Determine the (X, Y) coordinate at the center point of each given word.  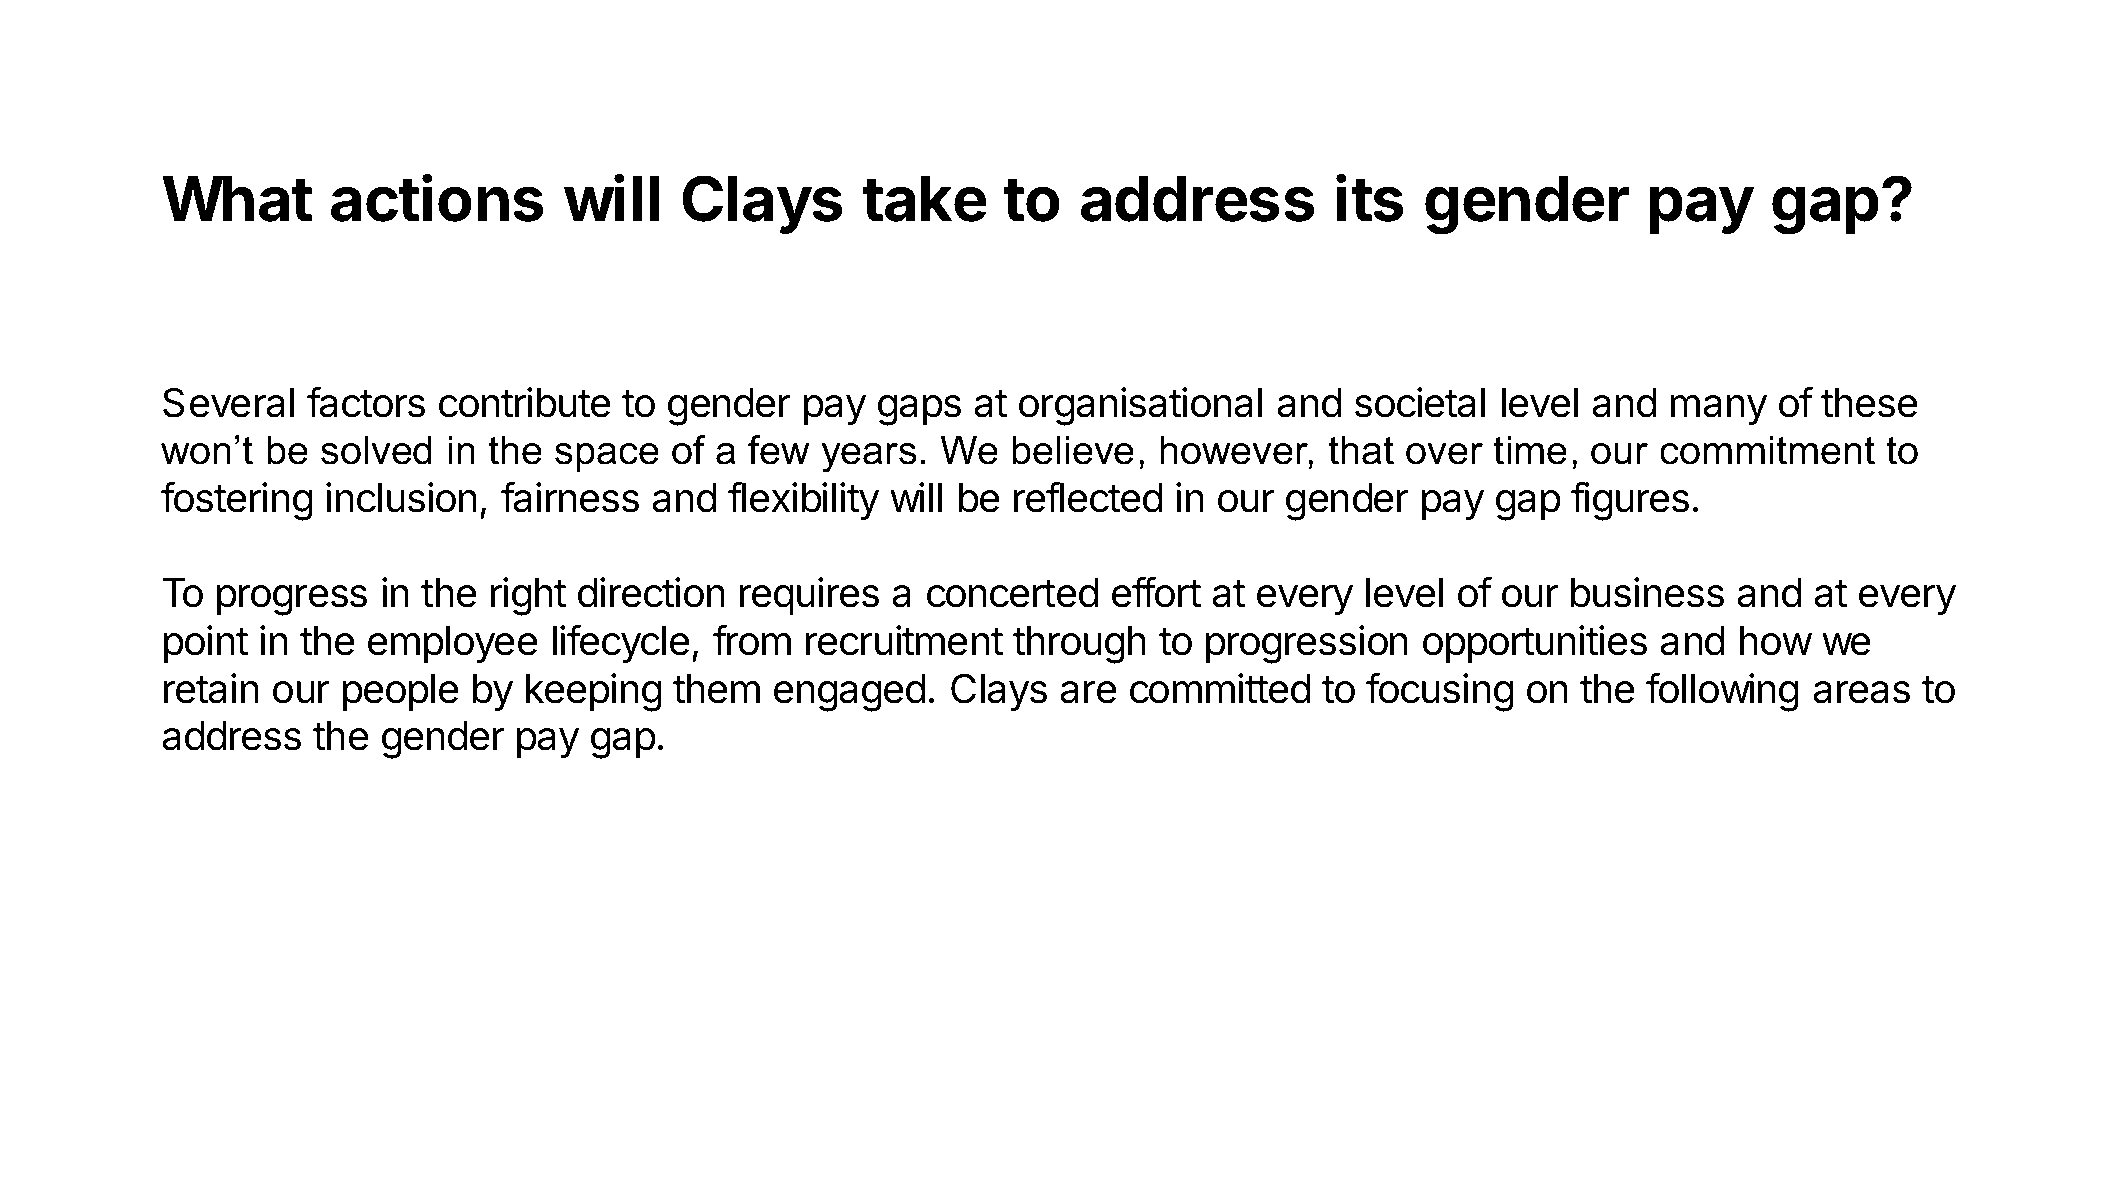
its (1370, 198)
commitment (1767, 450)
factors (366, 402)
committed (1220, 688)
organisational (1140, 406)
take (924, 199)
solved (376, 450)
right (528, 596)
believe (1073, 450)
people (401, 692)
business (1647, 592)
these (1869, 403)
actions (437, 198)
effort (1156, 592)
